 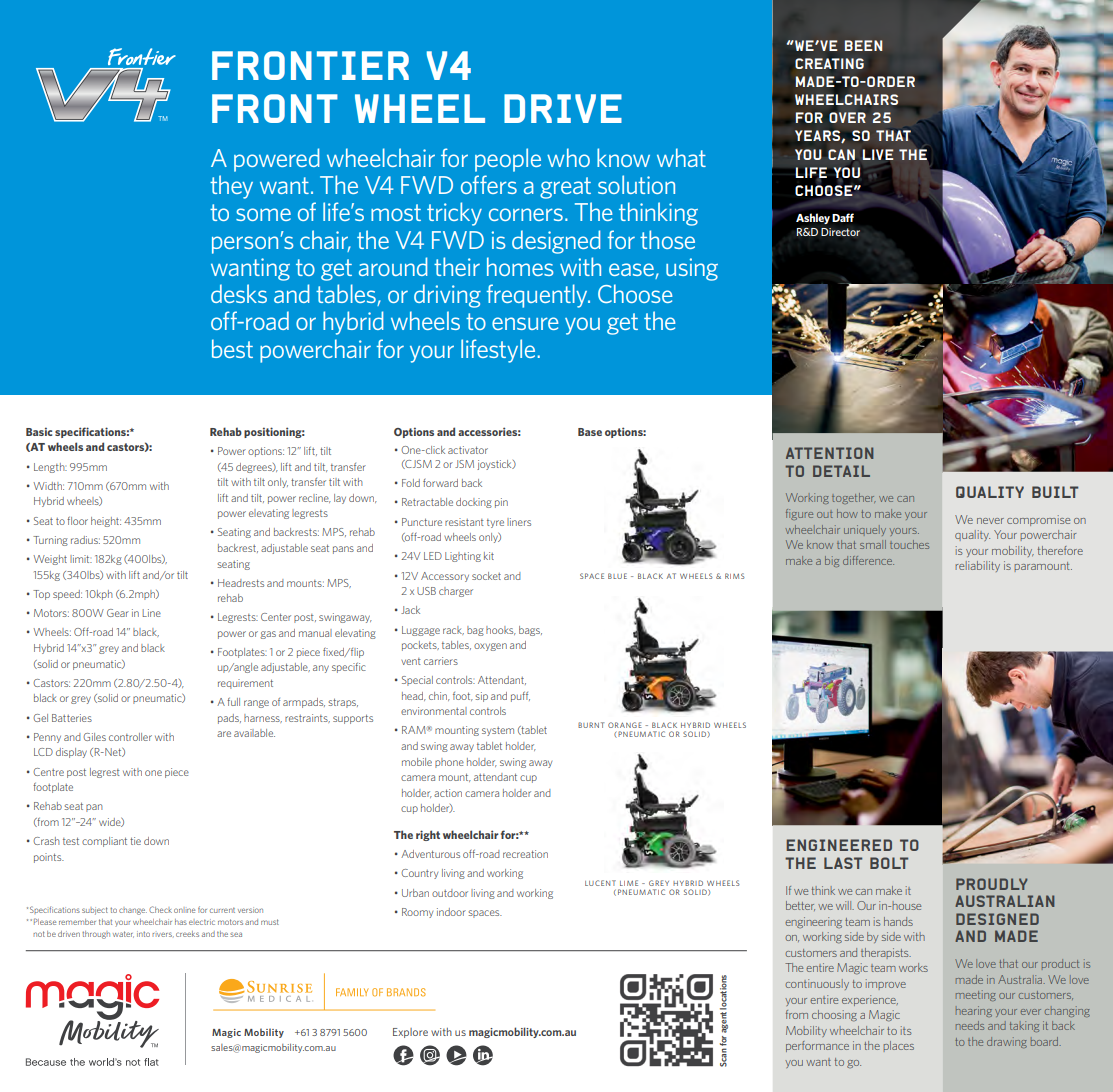 I want to click on full, so click(x=233, y=701).
